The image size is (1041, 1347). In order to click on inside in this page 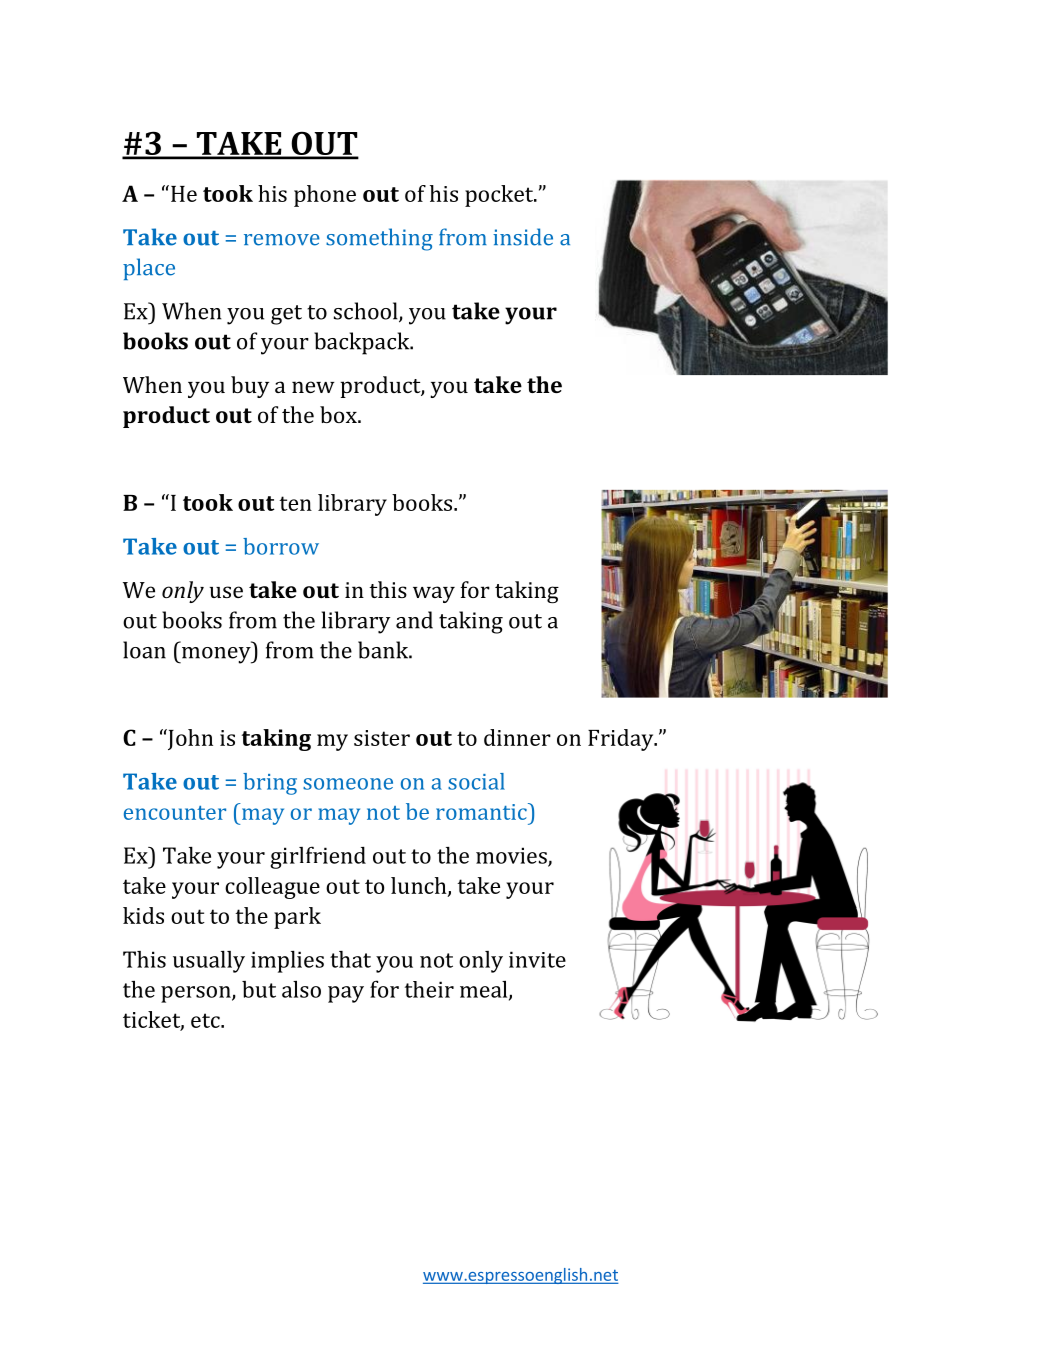, I will do `click(523, 237)`.
